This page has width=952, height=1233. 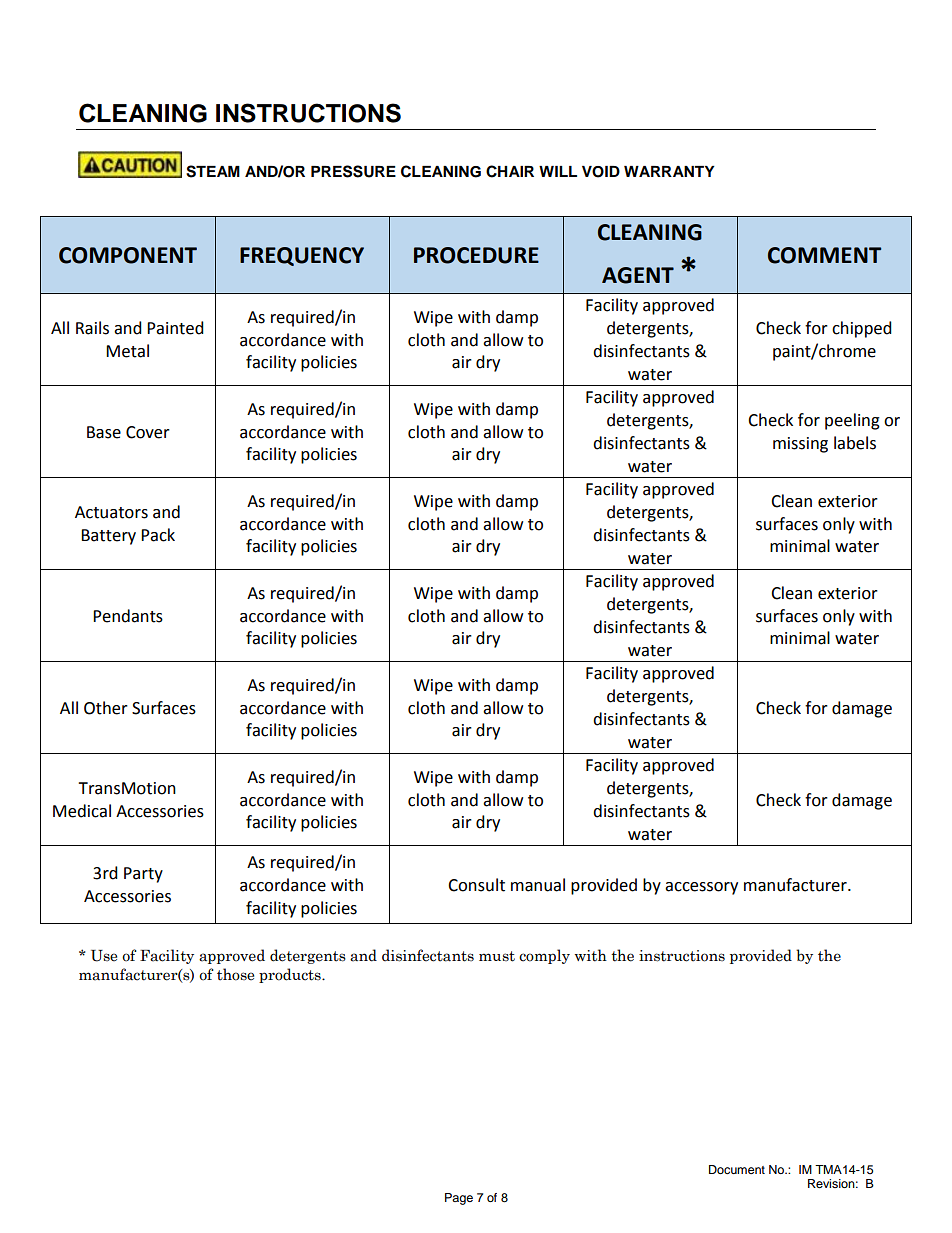 What do you see at coordinates (235, 974) in the page?
I see `those` at bounding box center [235, 974].
